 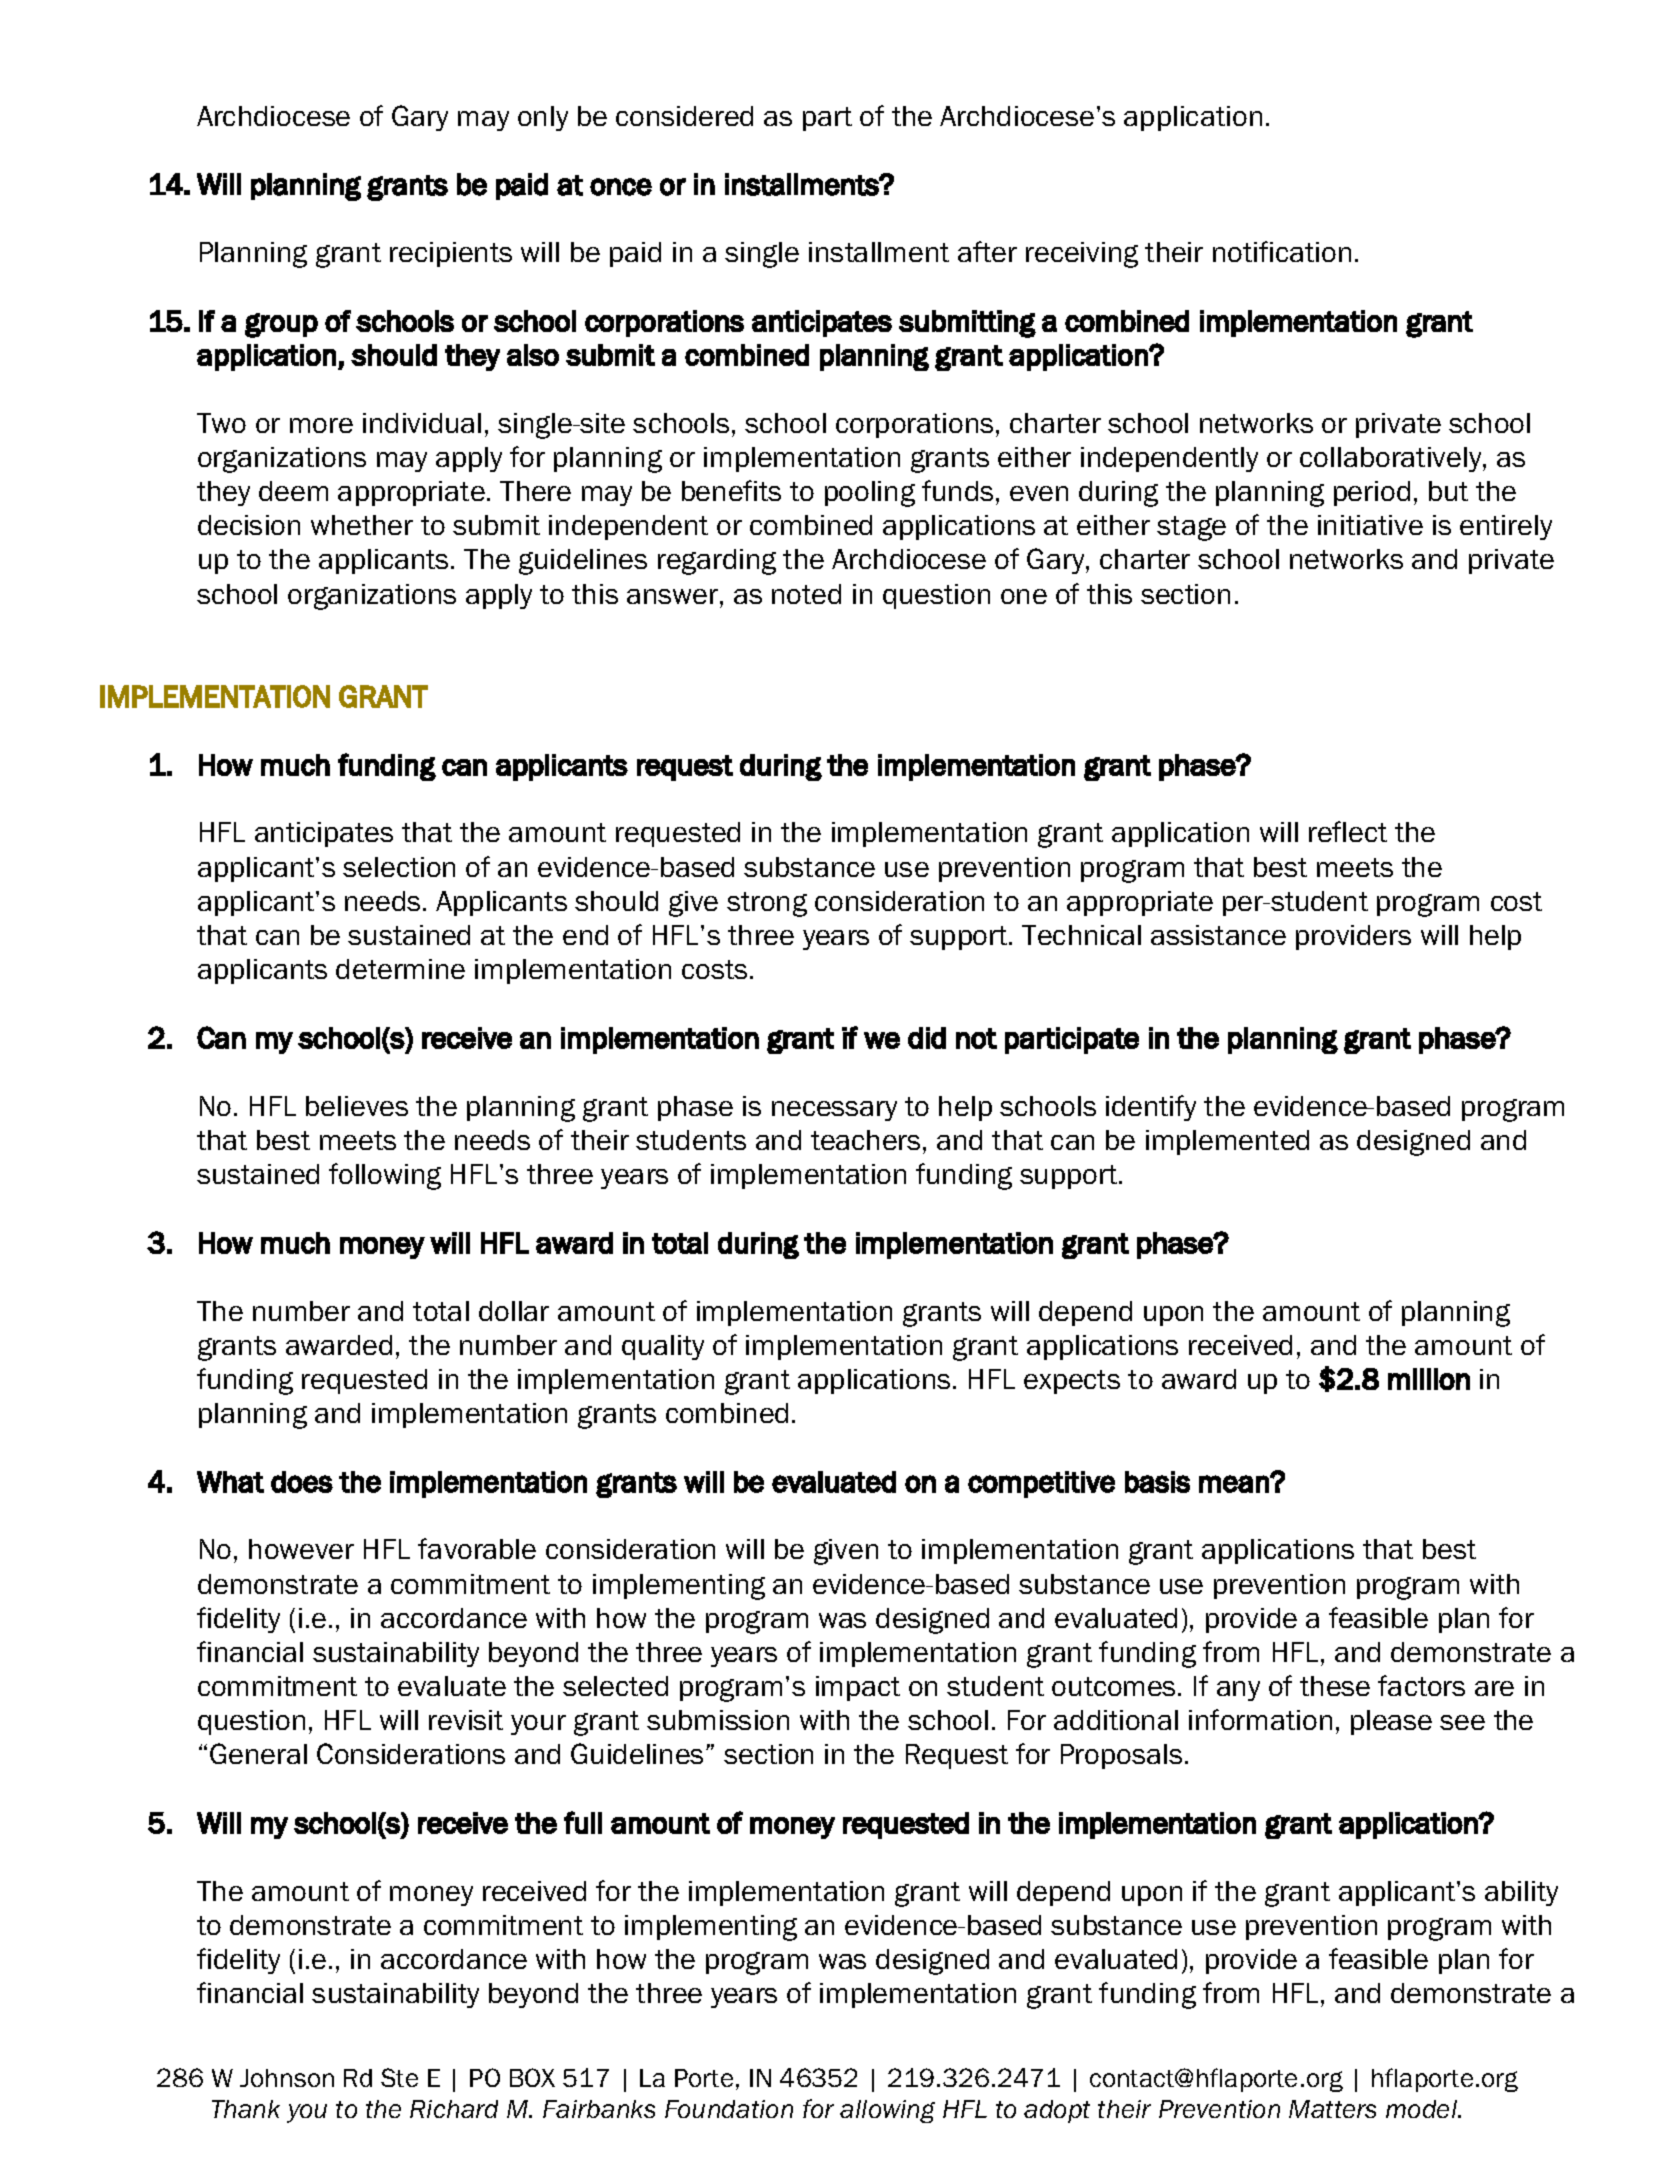 I want to click on recipients, so click(x=451, y=254).
